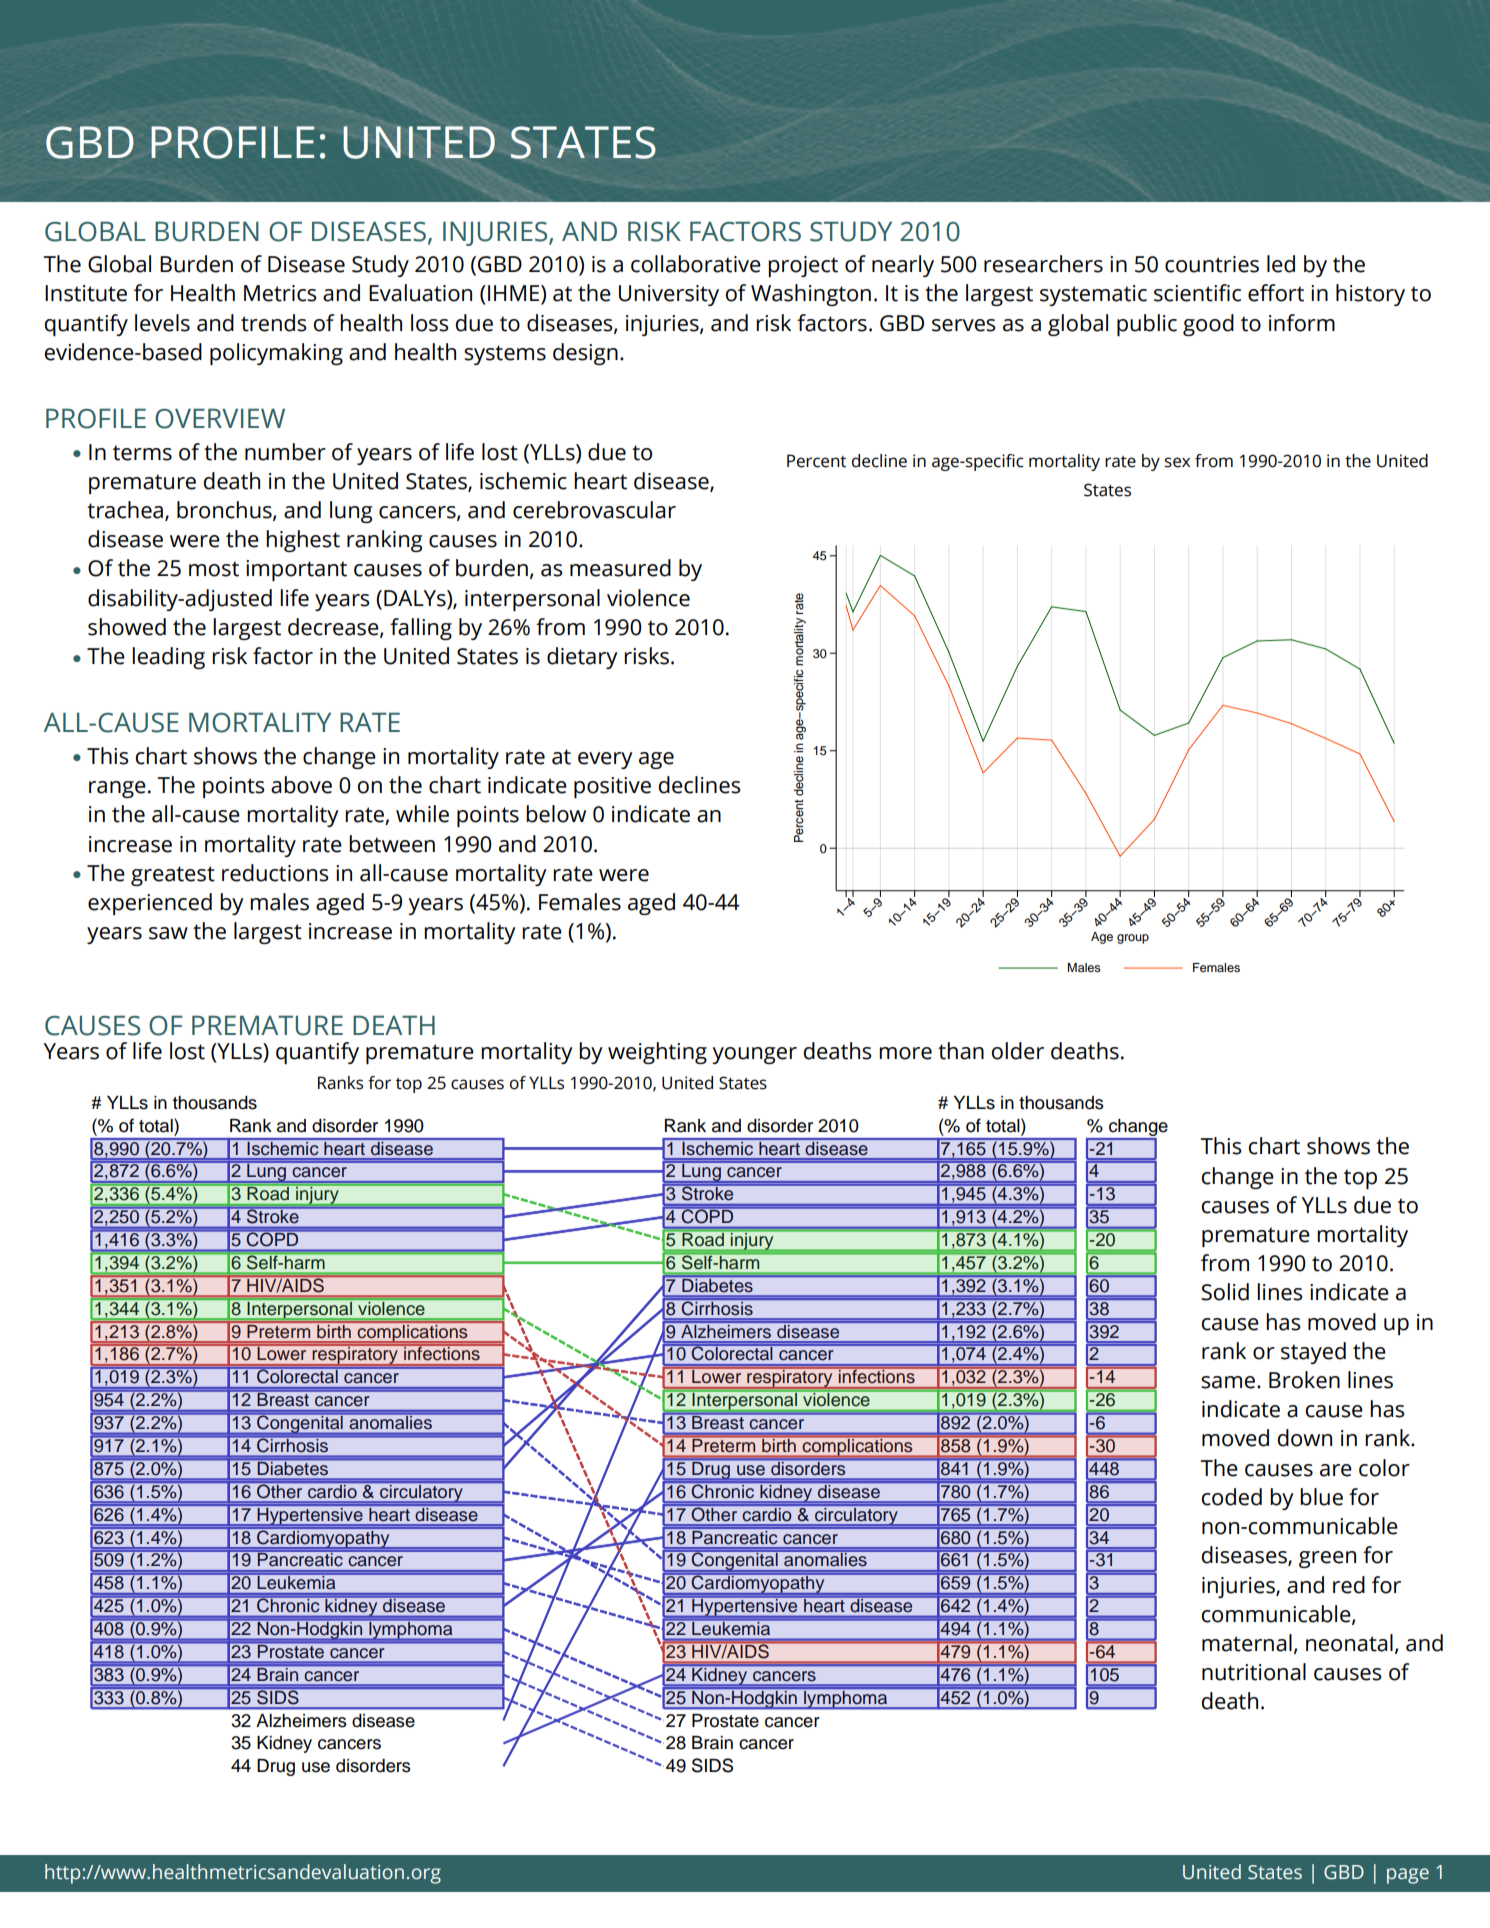 The image size is (1490, 1928). I want to click on coded, so click(1231, 1497).
